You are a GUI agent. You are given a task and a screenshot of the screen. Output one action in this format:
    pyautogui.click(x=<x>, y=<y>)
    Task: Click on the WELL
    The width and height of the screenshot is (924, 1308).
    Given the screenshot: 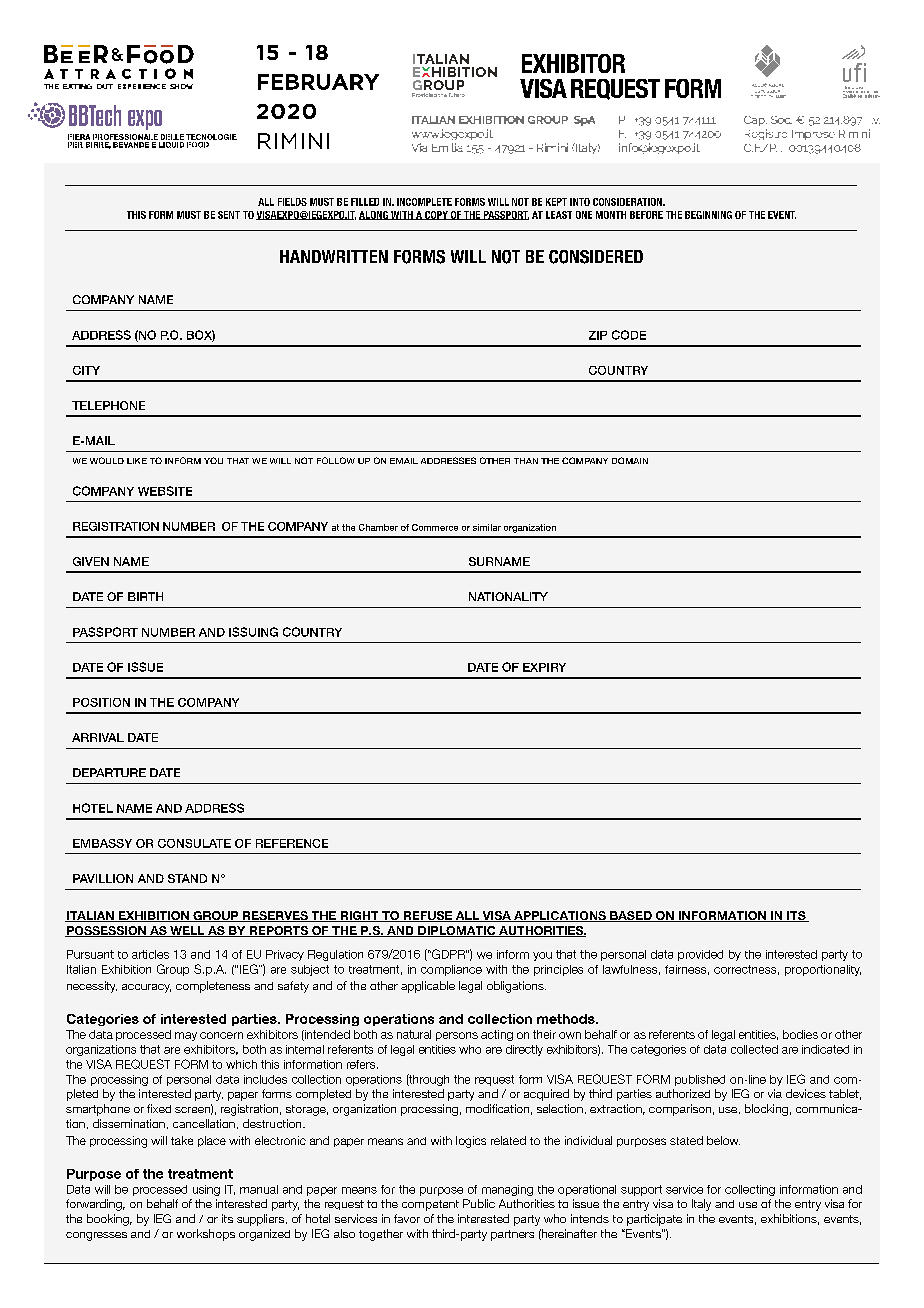 What is the action you would take?
    pyautogui.click(x=187, y=931)
